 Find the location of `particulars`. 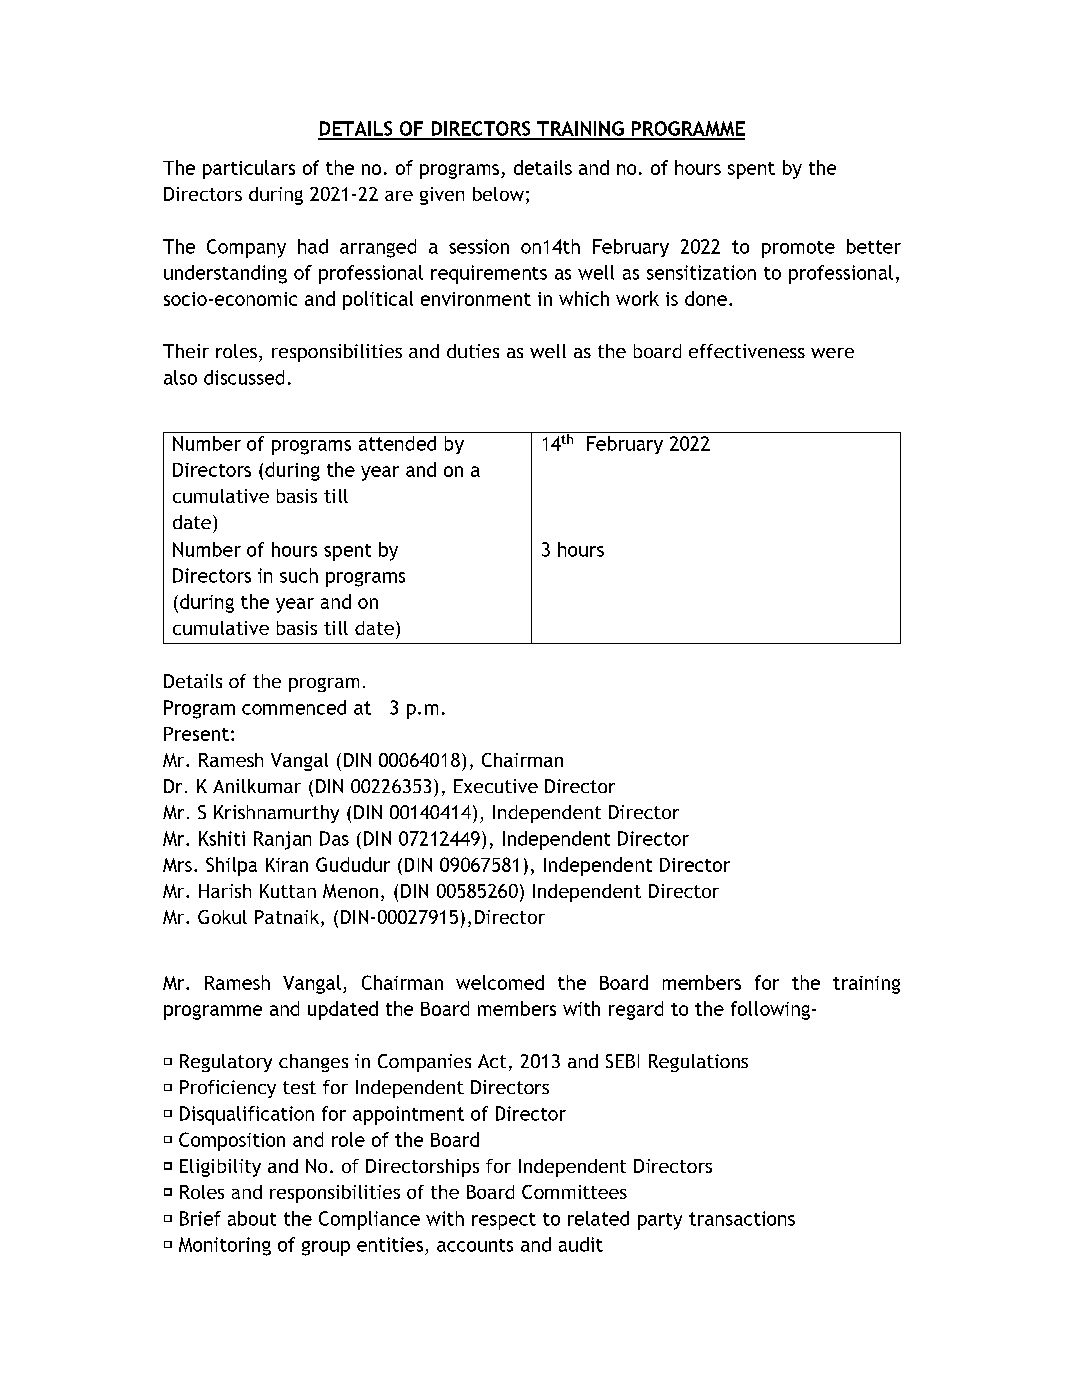

particulars is located at coordinates (249, 169).
